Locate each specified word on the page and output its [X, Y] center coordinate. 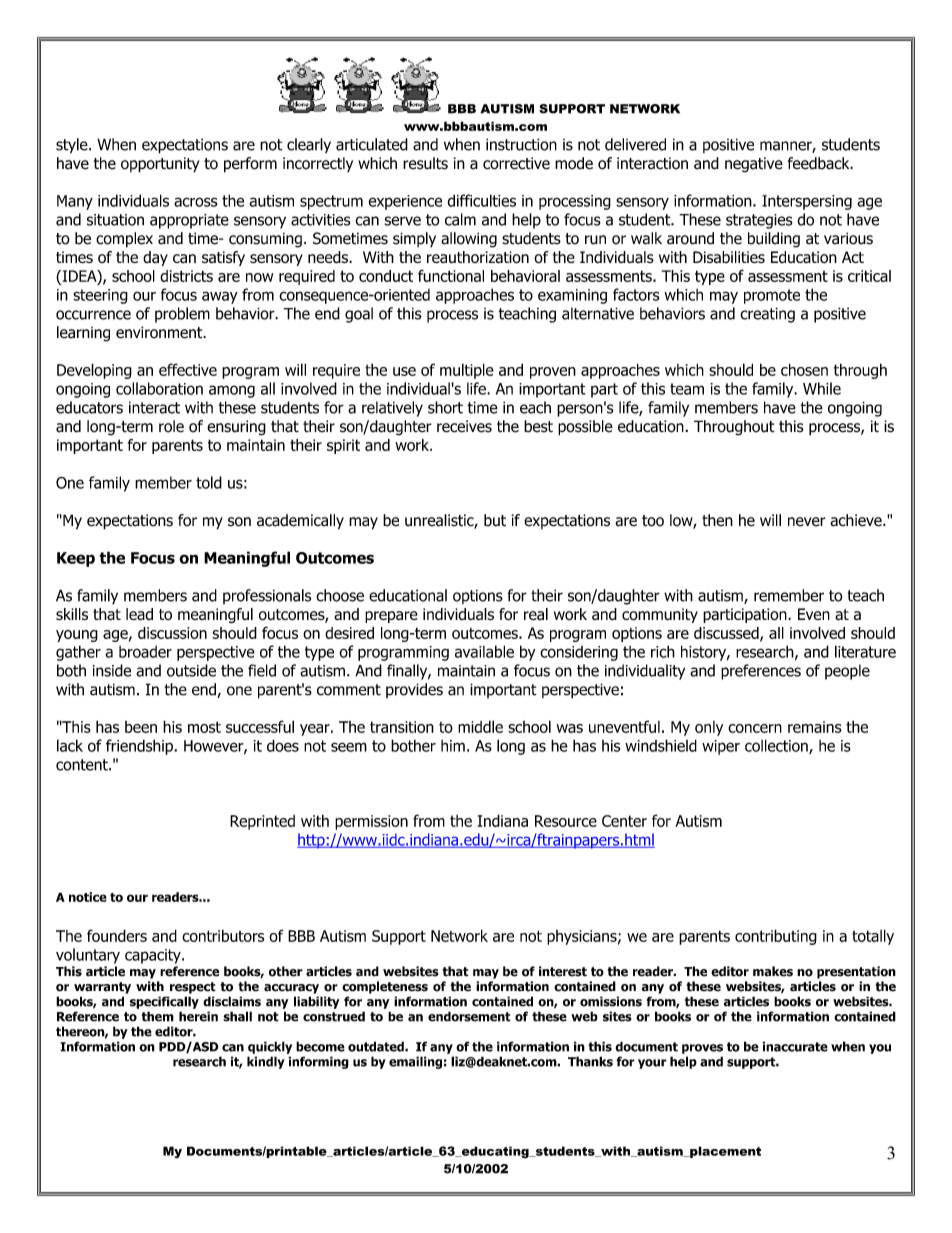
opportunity [160, 165]
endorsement [469, 1016]
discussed [727, 634]
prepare [391, 617]
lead [139, 614]
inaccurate [795, 1046]
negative [754, 165]
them [158, 1016]
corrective [516, 163]
